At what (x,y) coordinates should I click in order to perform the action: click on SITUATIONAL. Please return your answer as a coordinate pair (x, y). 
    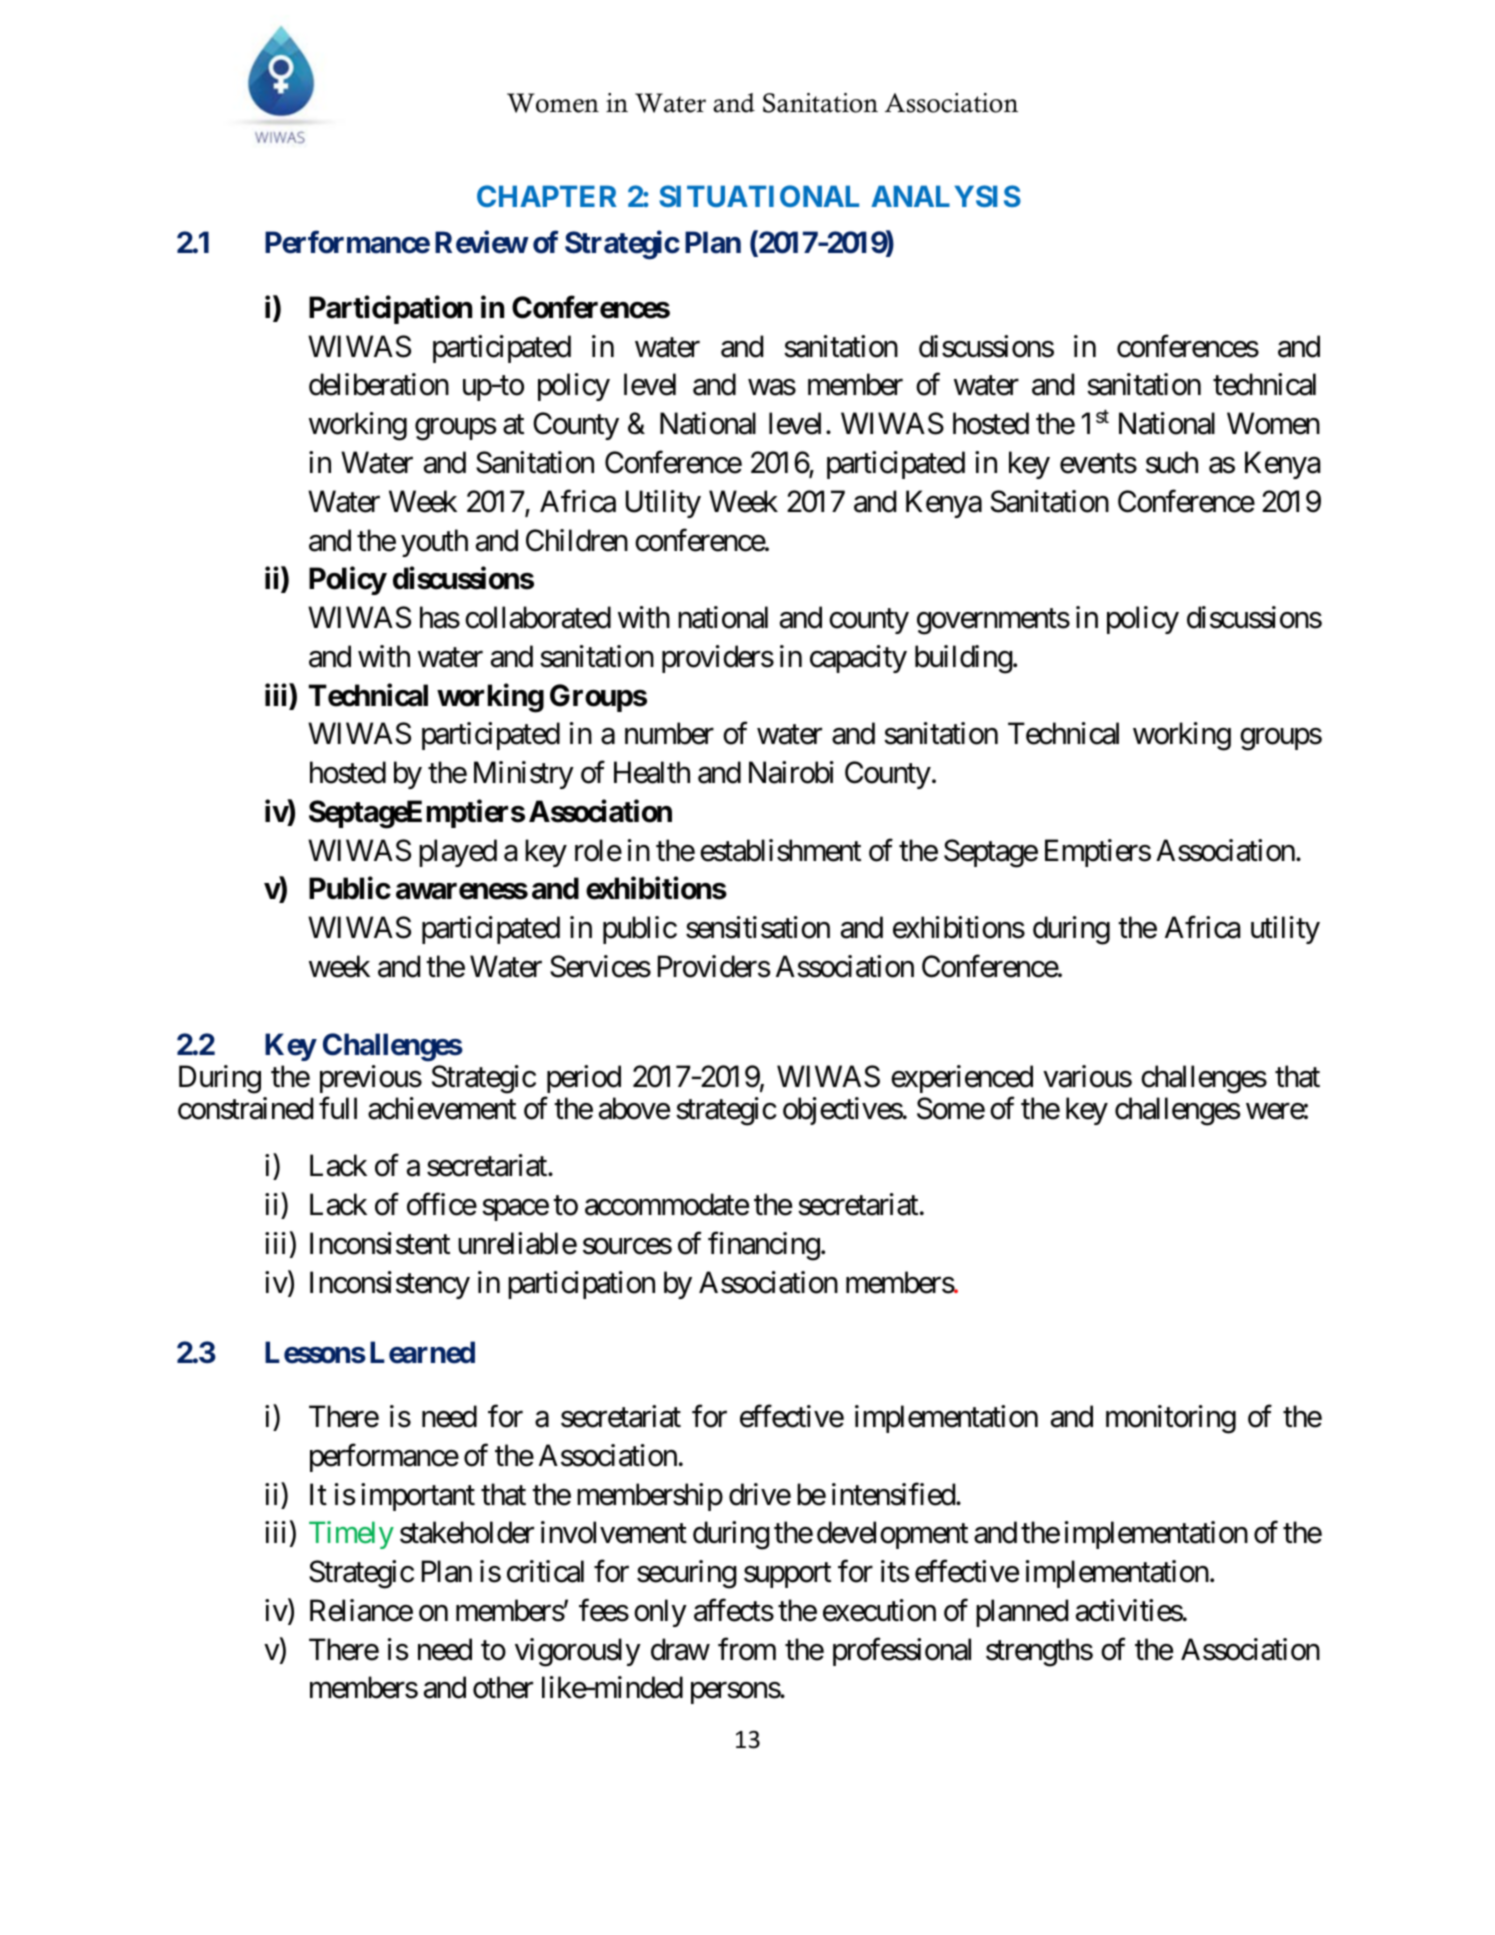
    Looking at the image, I should click on (759, 196).
